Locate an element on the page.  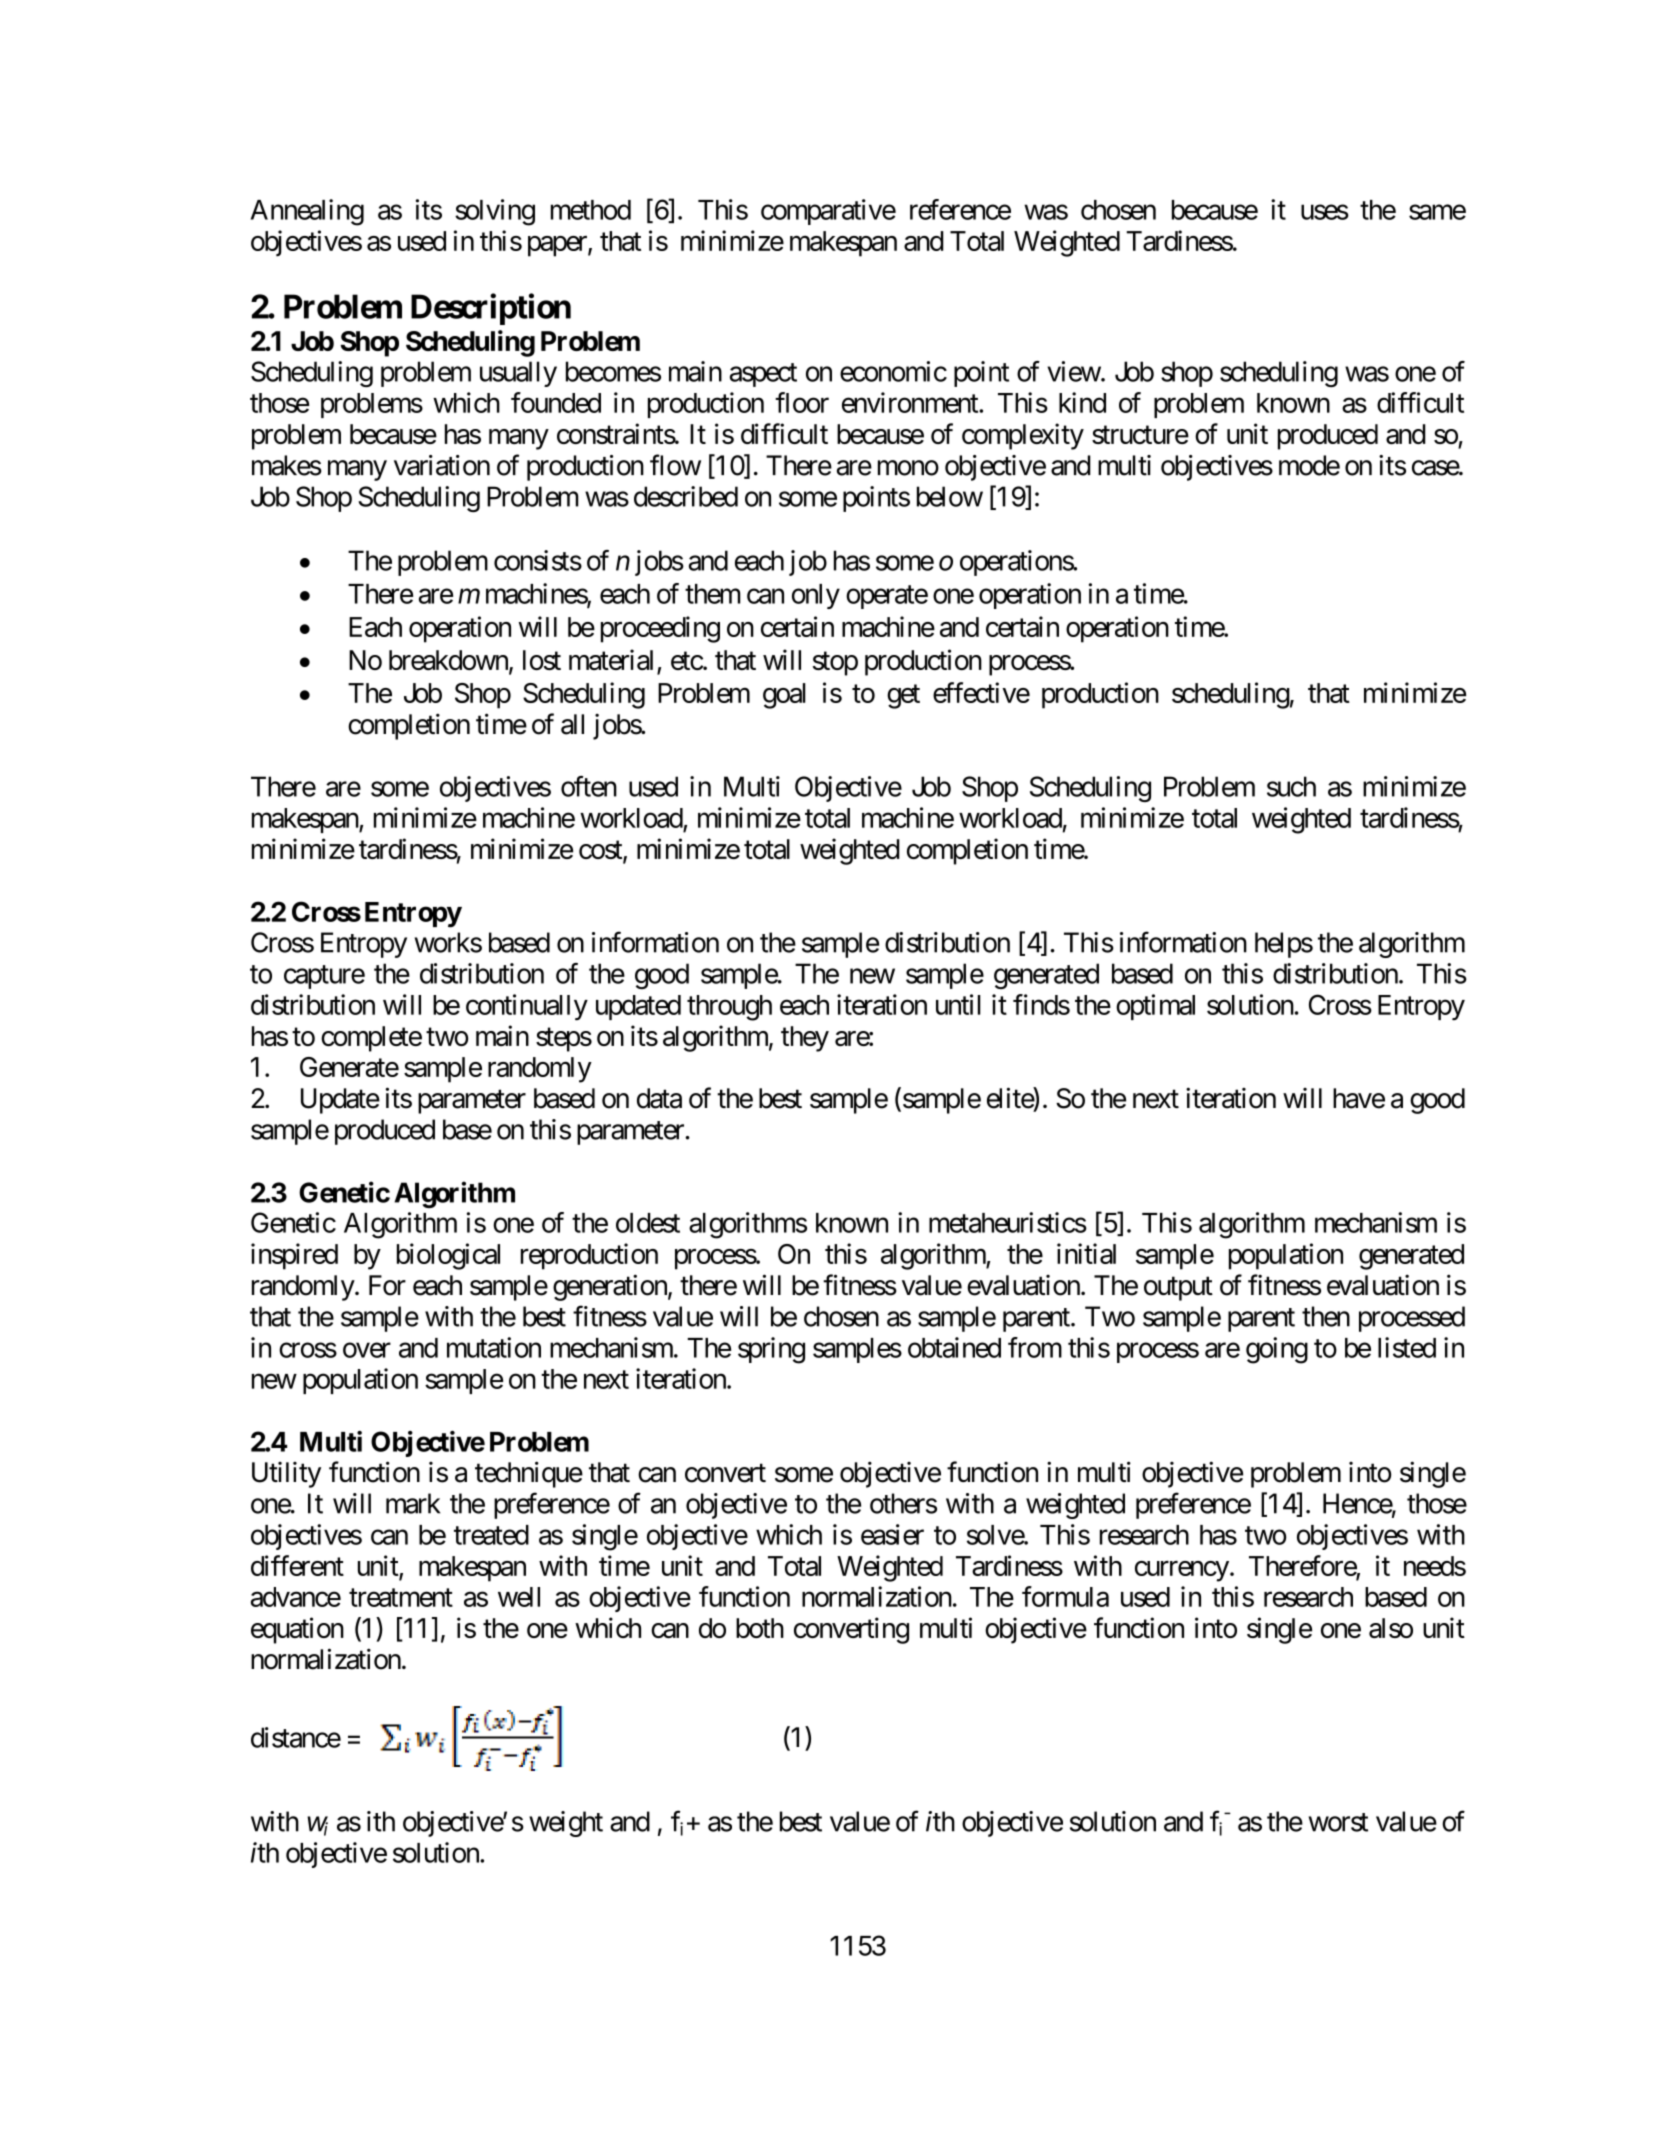
biological is located at coordinates (448, 1256).
